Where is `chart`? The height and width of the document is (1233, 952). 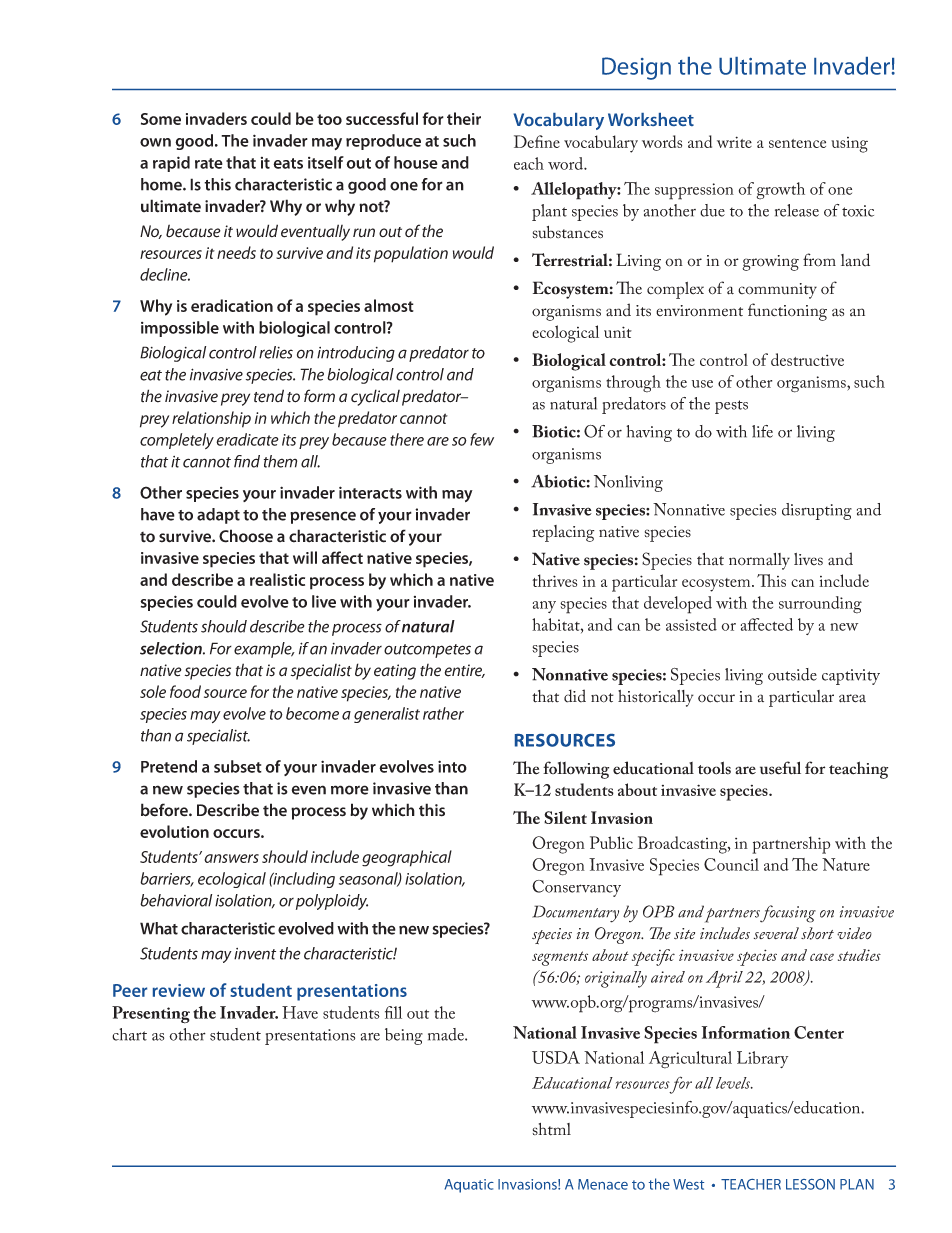 chart is located at coordinates (129, 1034).
